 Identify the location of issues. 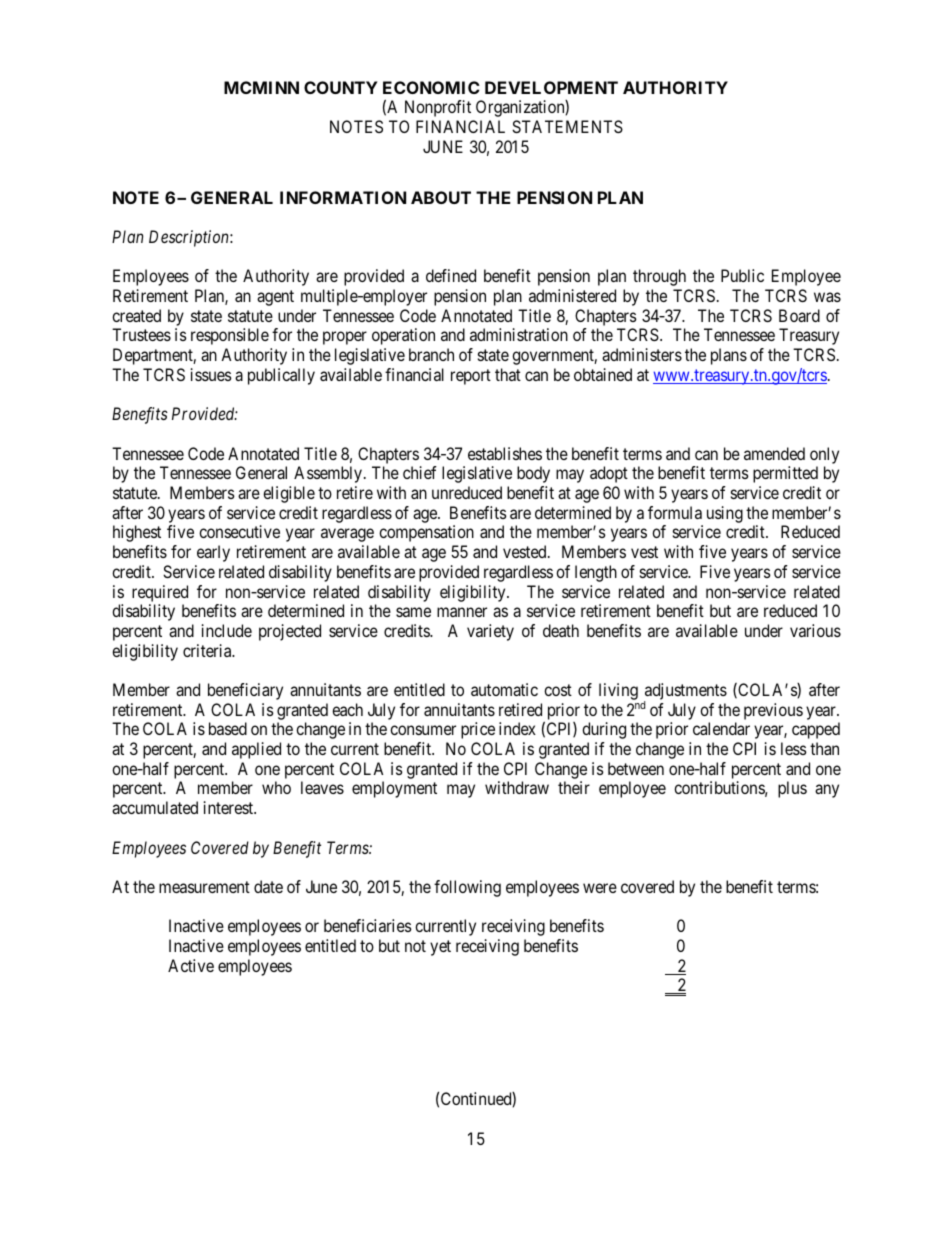
(211, 374).
